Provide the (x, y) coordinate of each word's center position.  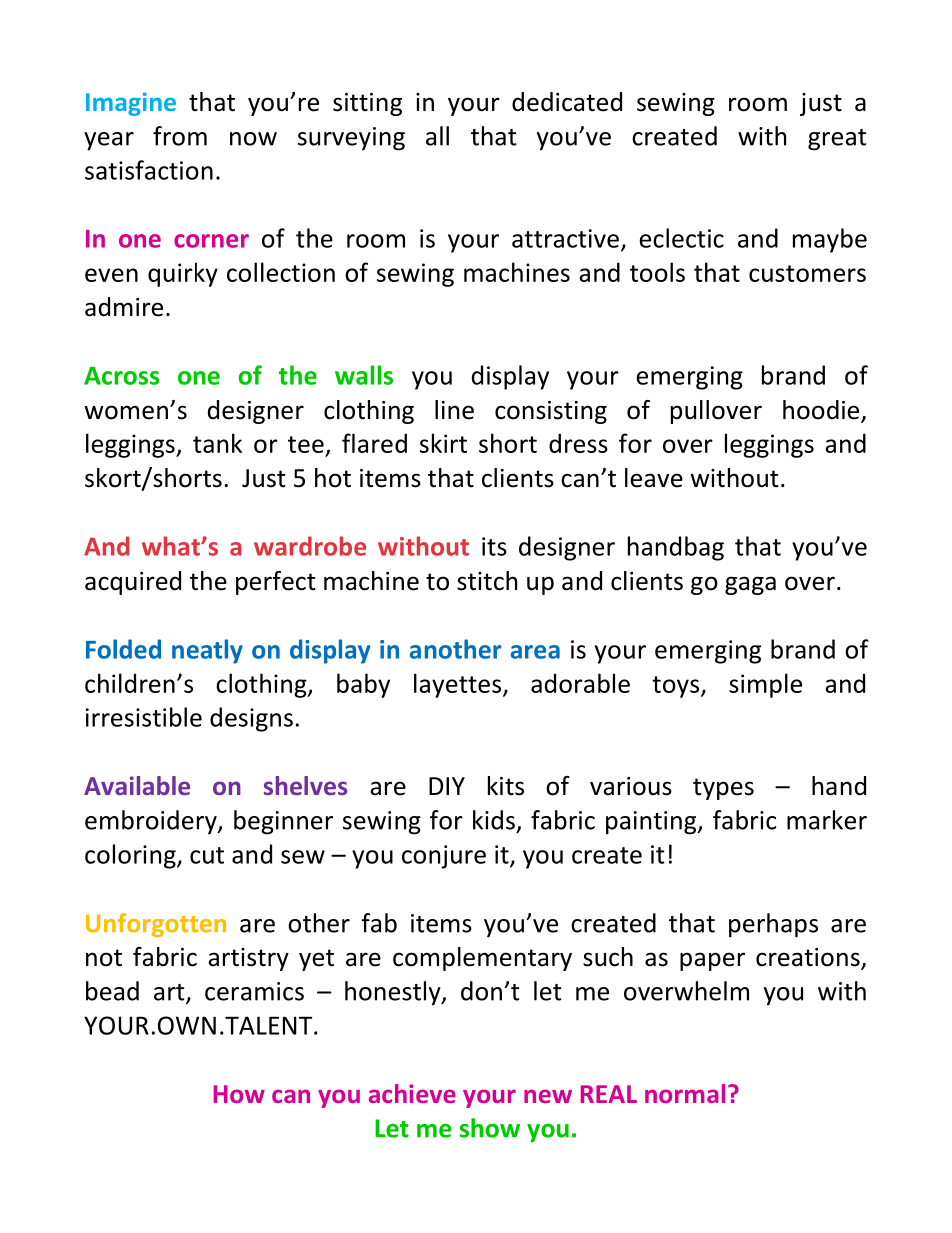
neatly (207, 651)
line (454, 410)
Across (122, 375)
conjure (444, 857)
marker (827, 820)
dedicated (567, 102)
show (490, 1128)
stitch (487, 581)
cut (207, 855)
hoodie (822, 411)
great (837, 140)
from (180, 136)
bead (112, 991)
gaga (750, 585)
